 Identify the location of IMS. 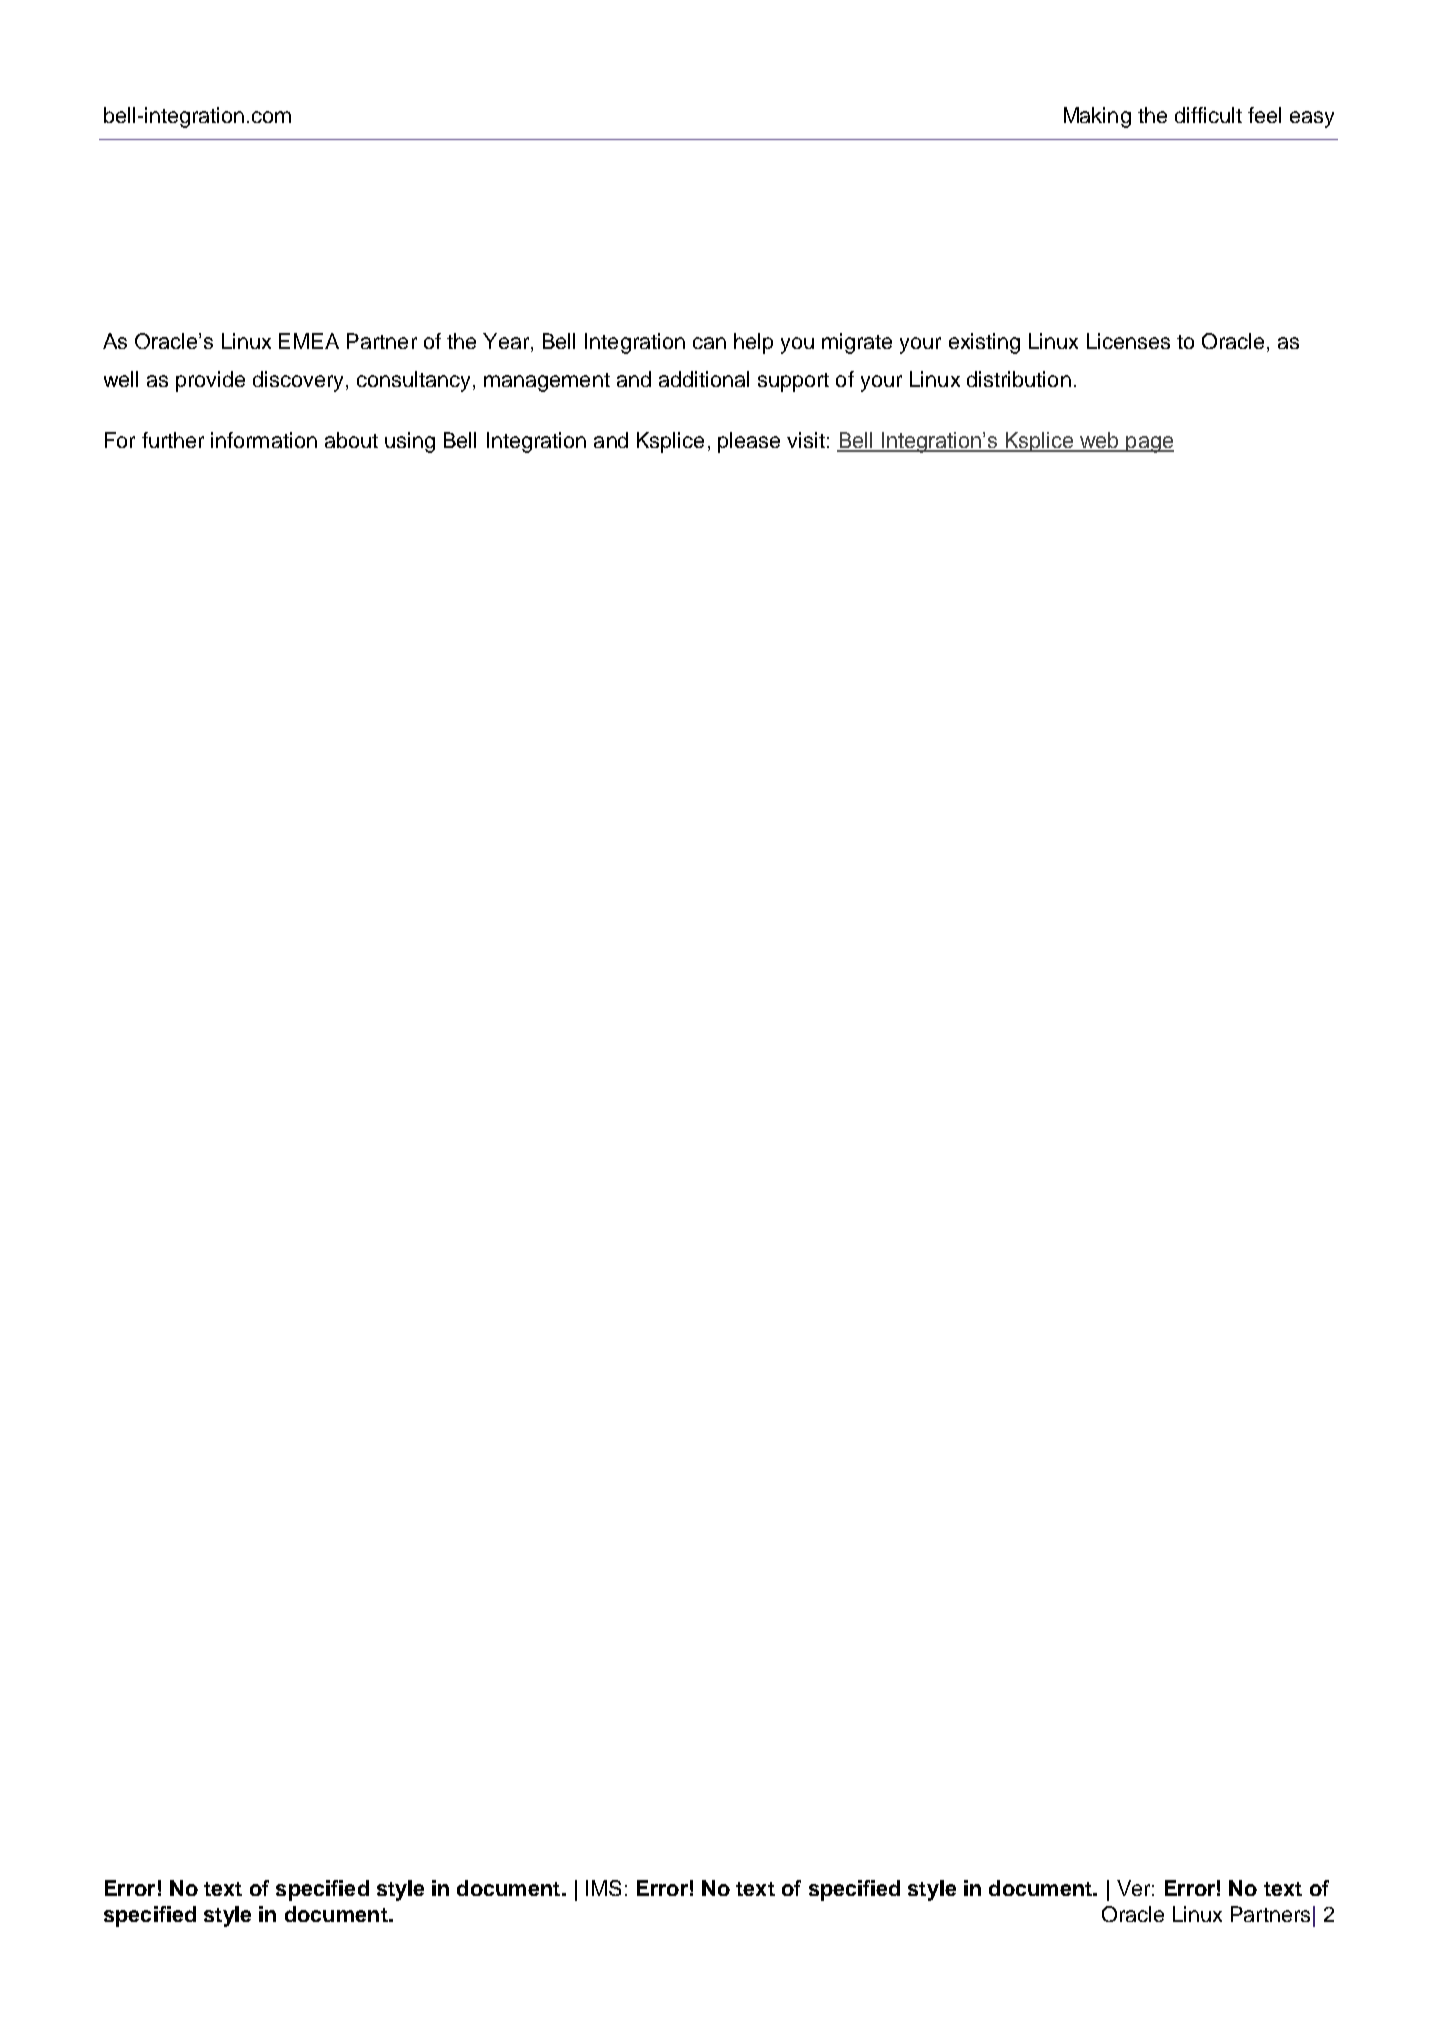
(603, 1888).
